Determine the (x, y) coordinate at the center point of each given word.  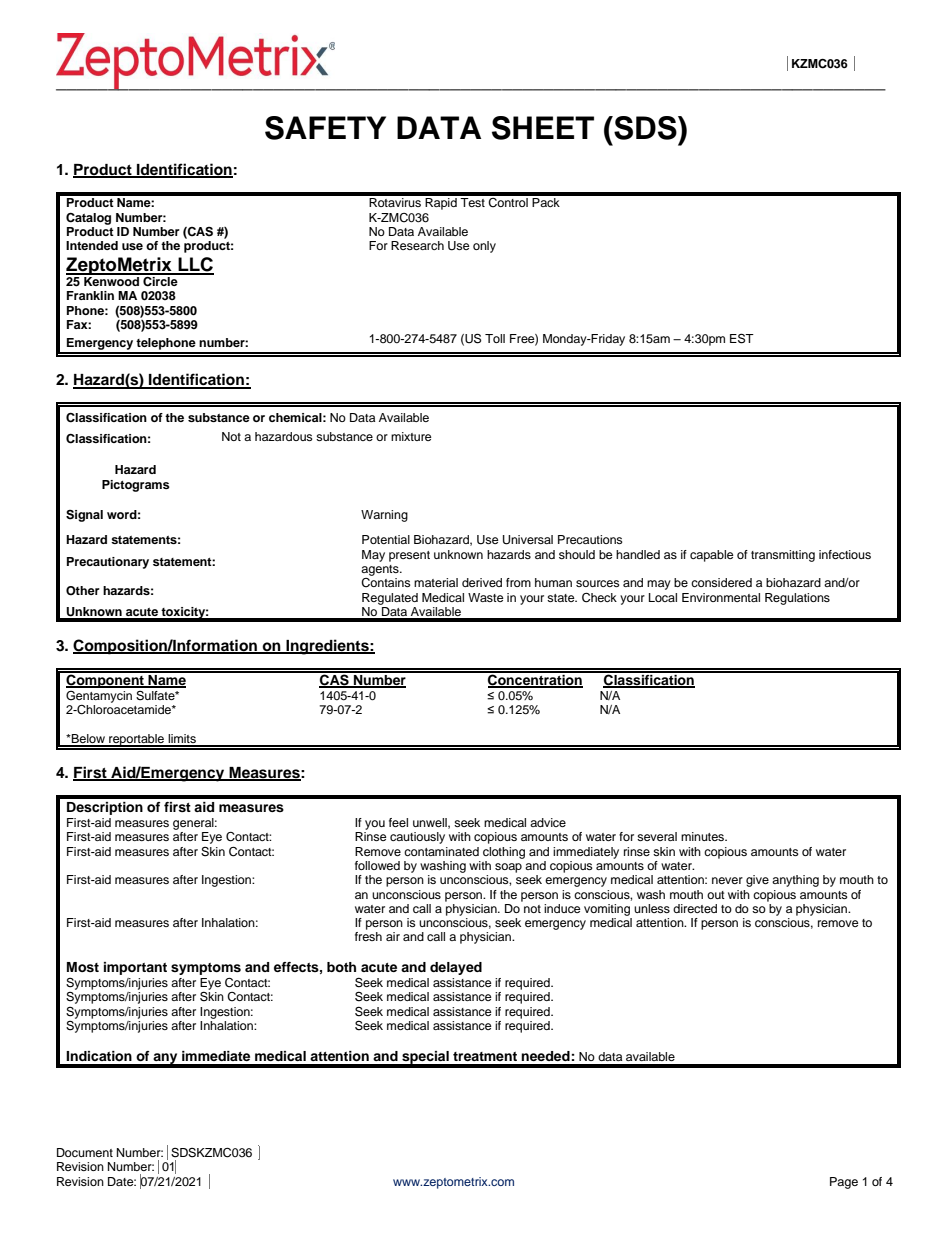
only (484, 247)
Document (85, 1152)
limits (182, 740)
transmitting (783, 556)
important (135, 968)
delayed (456, 968)
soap (508, 868)
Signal (84, 516)
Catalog (88, 218)
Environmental (721, 597)
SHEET (543, 128)
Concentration (535, 680)
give (757, 881)
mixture (411, 436)
